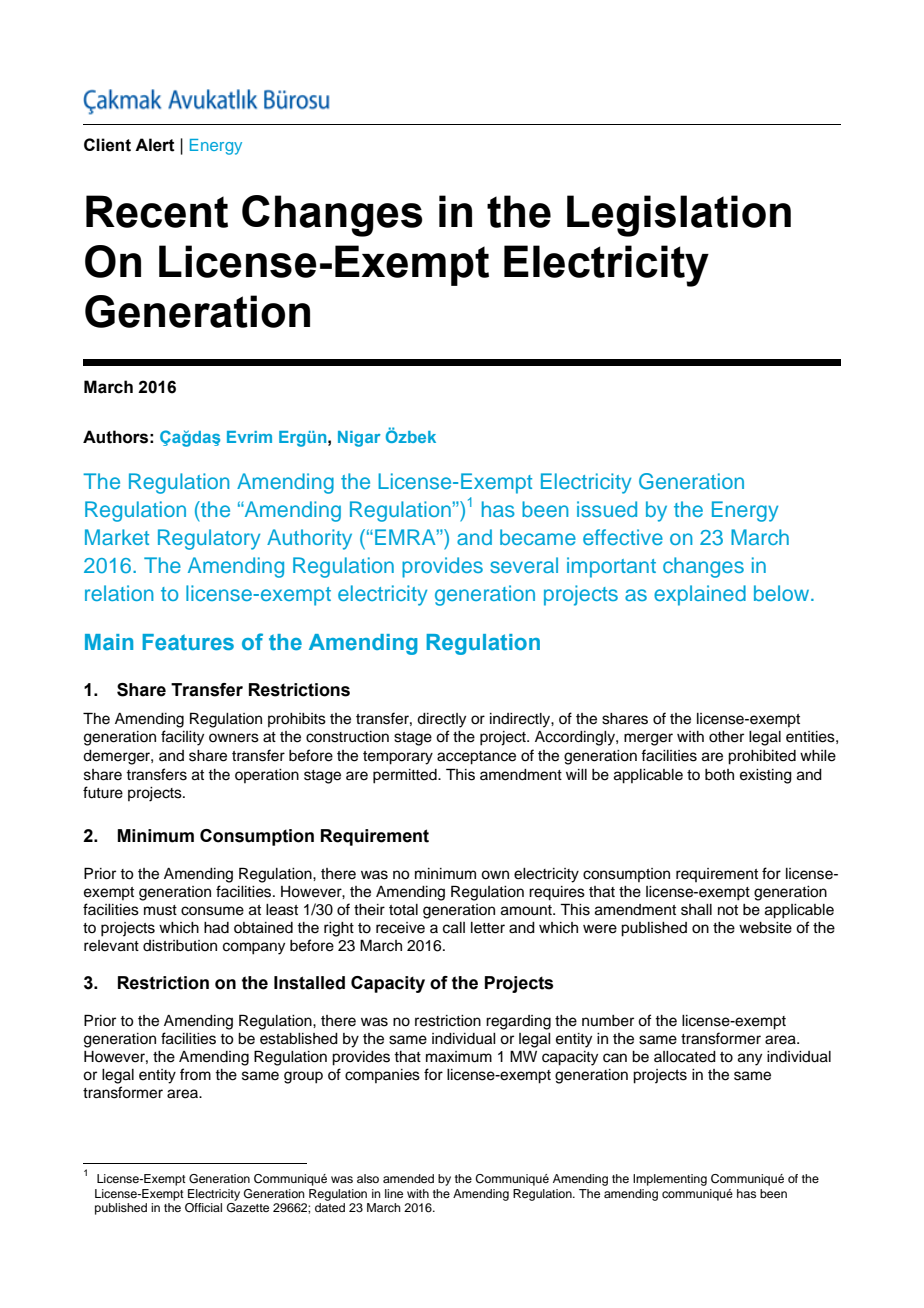  Describe the element at coordinates (623, 537) in the screenshot. I see `effective` at that location.
